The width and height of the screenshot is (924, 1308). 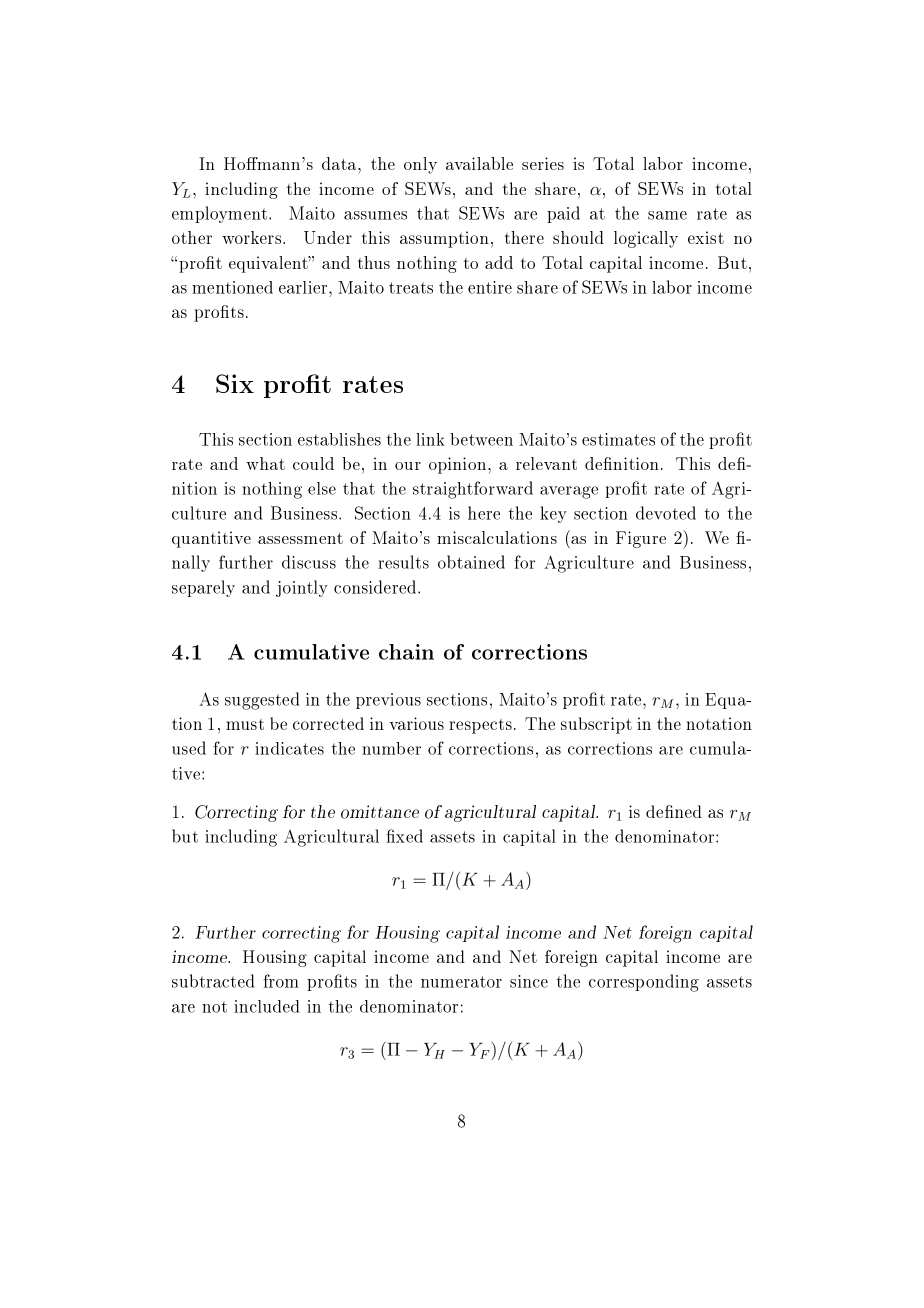 I want to click on only, so click(x=420, y=165).
